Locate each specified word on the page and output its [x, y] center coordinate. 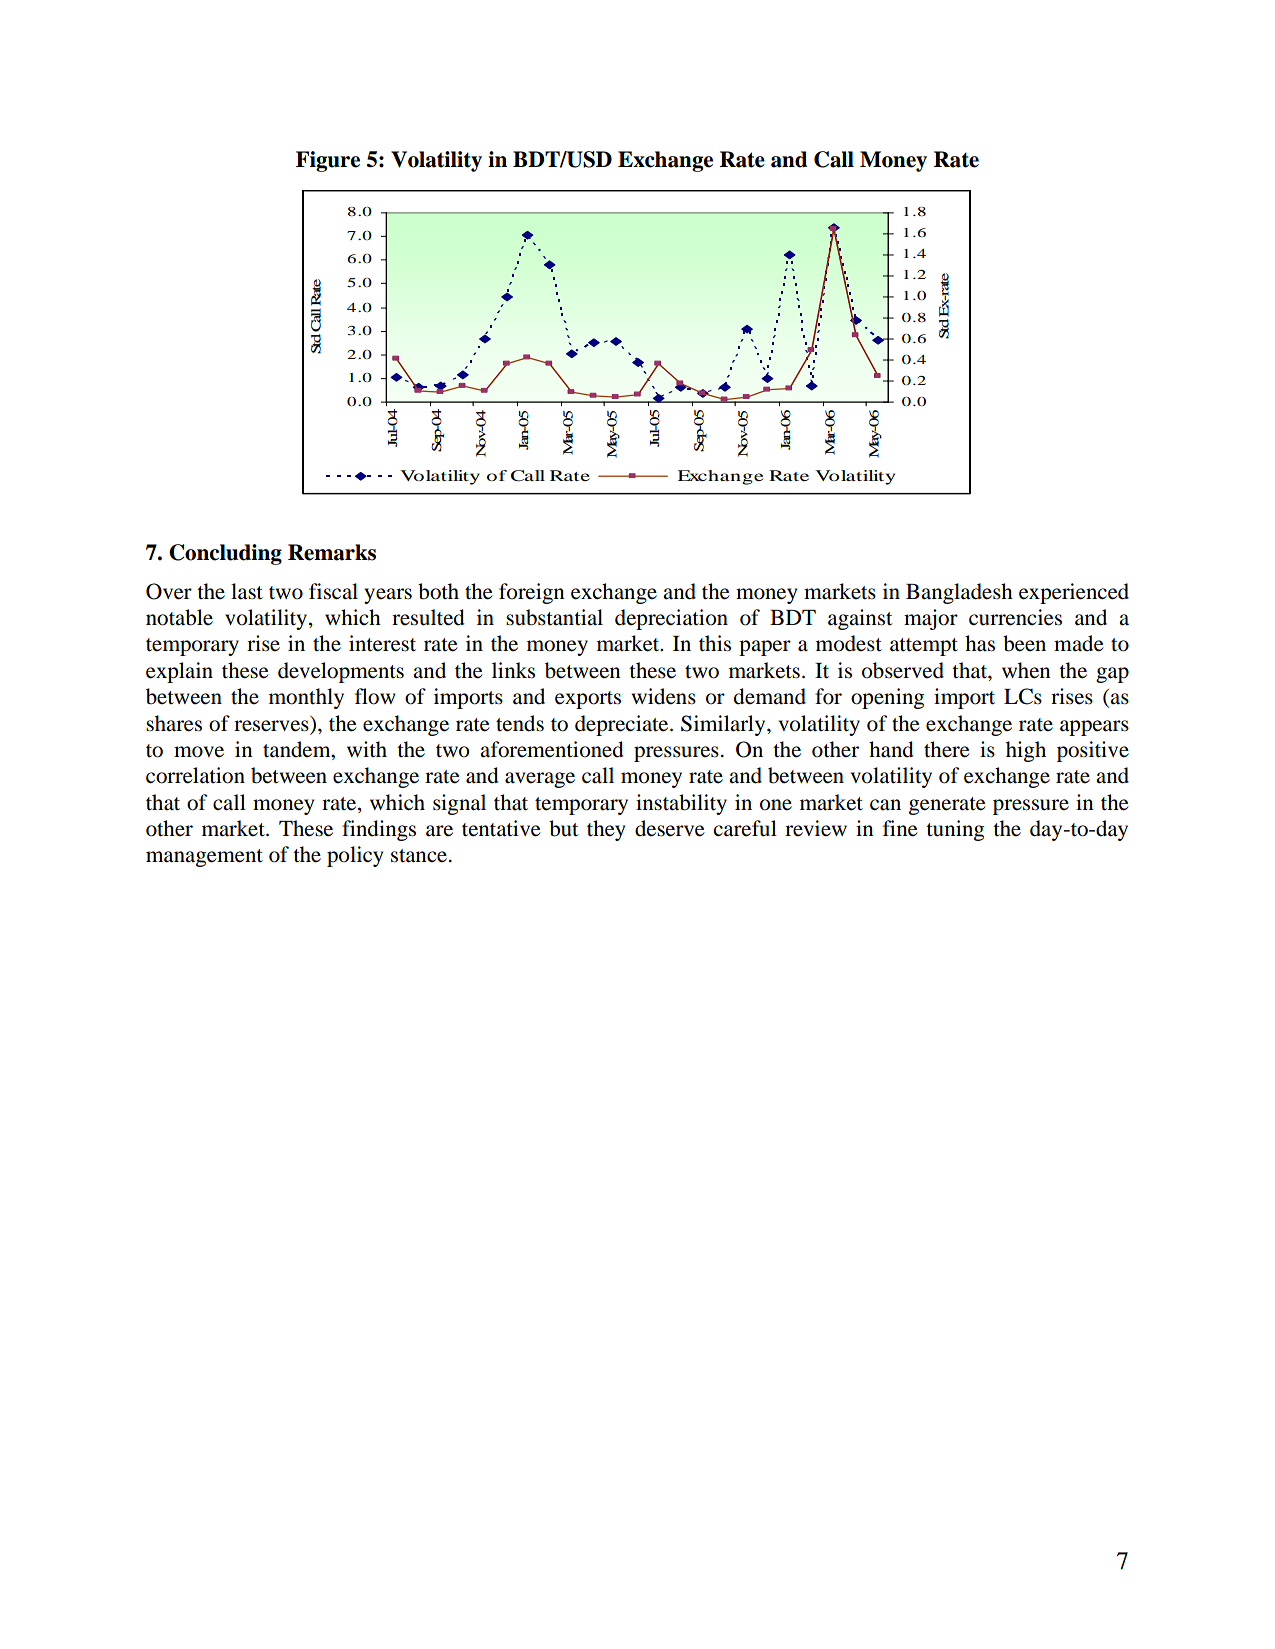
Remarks [332, 552]
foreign [532, 593]
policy [355, 856]
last [247, 591]
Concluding [225, 554]
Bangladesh [959, 593]
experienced [1074, 593]
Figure [328, 161]
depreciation [671, 619]
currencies [1015, 617]
